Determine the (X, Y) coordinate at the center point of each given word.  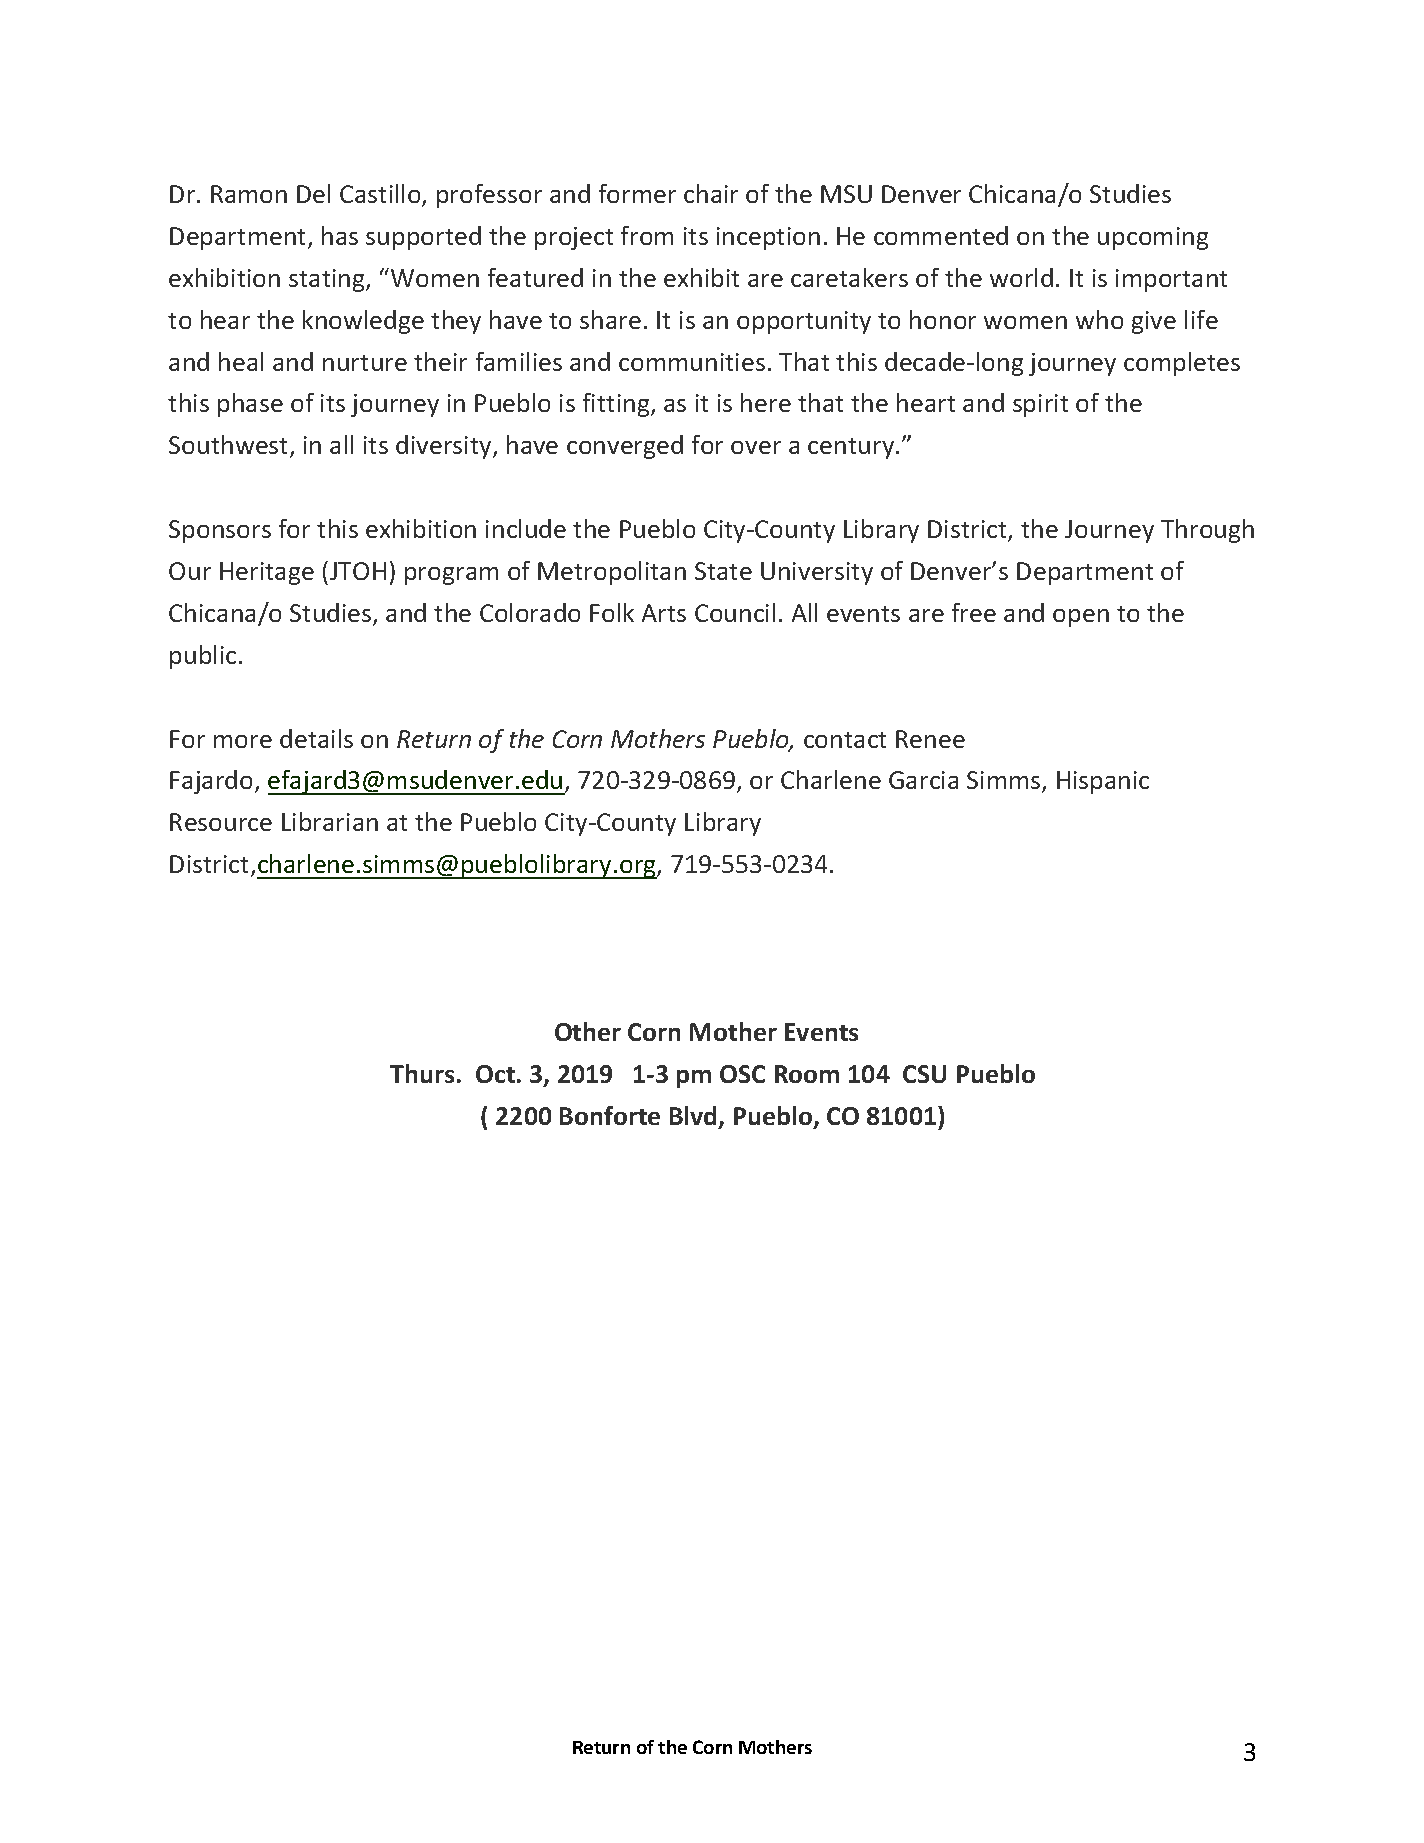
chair (711, 193)
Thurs (422, 1073)
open (1081, 618)
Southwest (230, 446)
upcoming (1153, 238)
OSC (742, 1074)
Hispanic (1103, 782)
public (203, 657)
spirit (1040, 405)
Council (735, 612)
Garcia (923, 780)
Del (313, 193)
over (756, 447)
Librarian (330, 821)
